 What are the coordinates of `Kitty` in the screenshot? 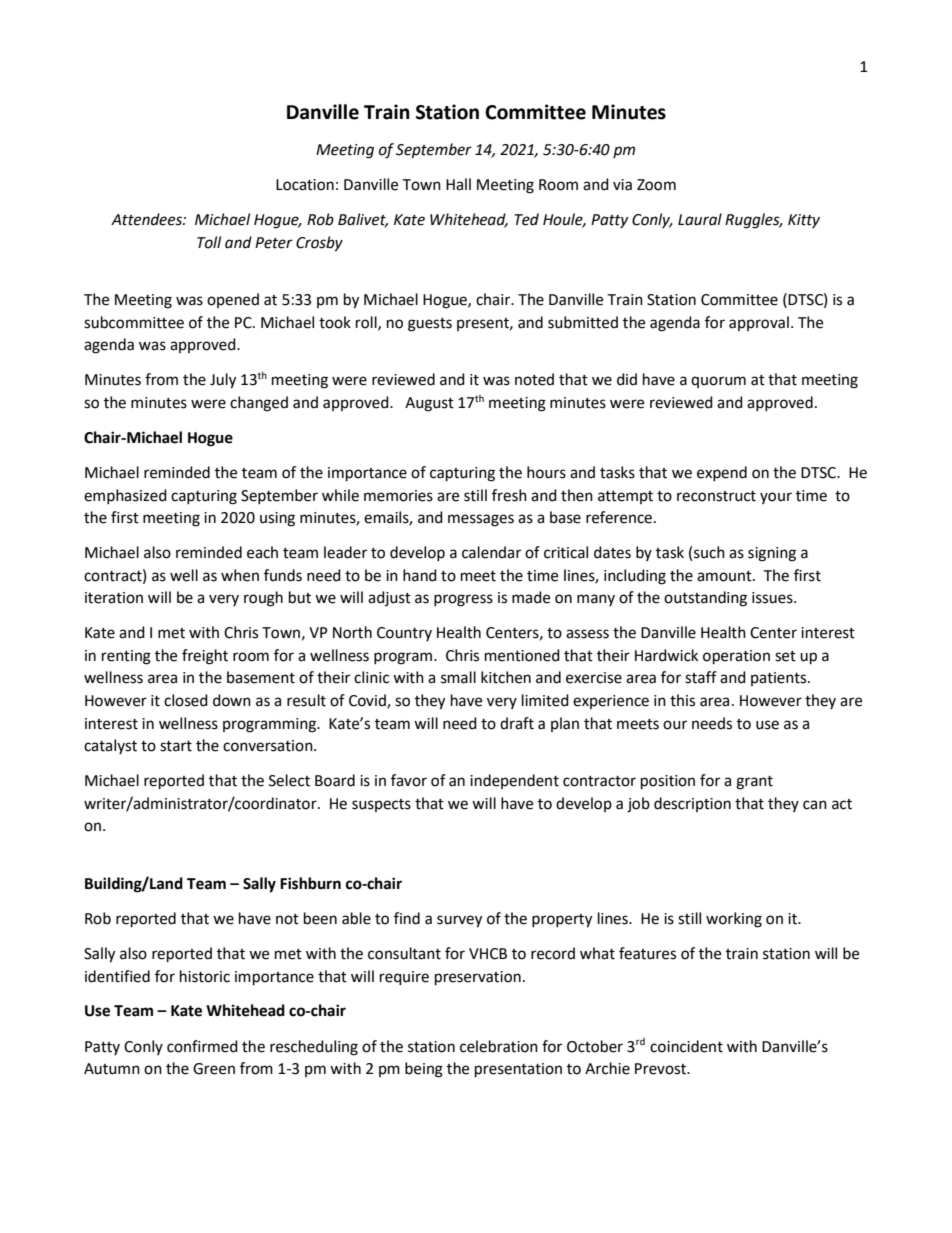 It's located at (804, 221).
